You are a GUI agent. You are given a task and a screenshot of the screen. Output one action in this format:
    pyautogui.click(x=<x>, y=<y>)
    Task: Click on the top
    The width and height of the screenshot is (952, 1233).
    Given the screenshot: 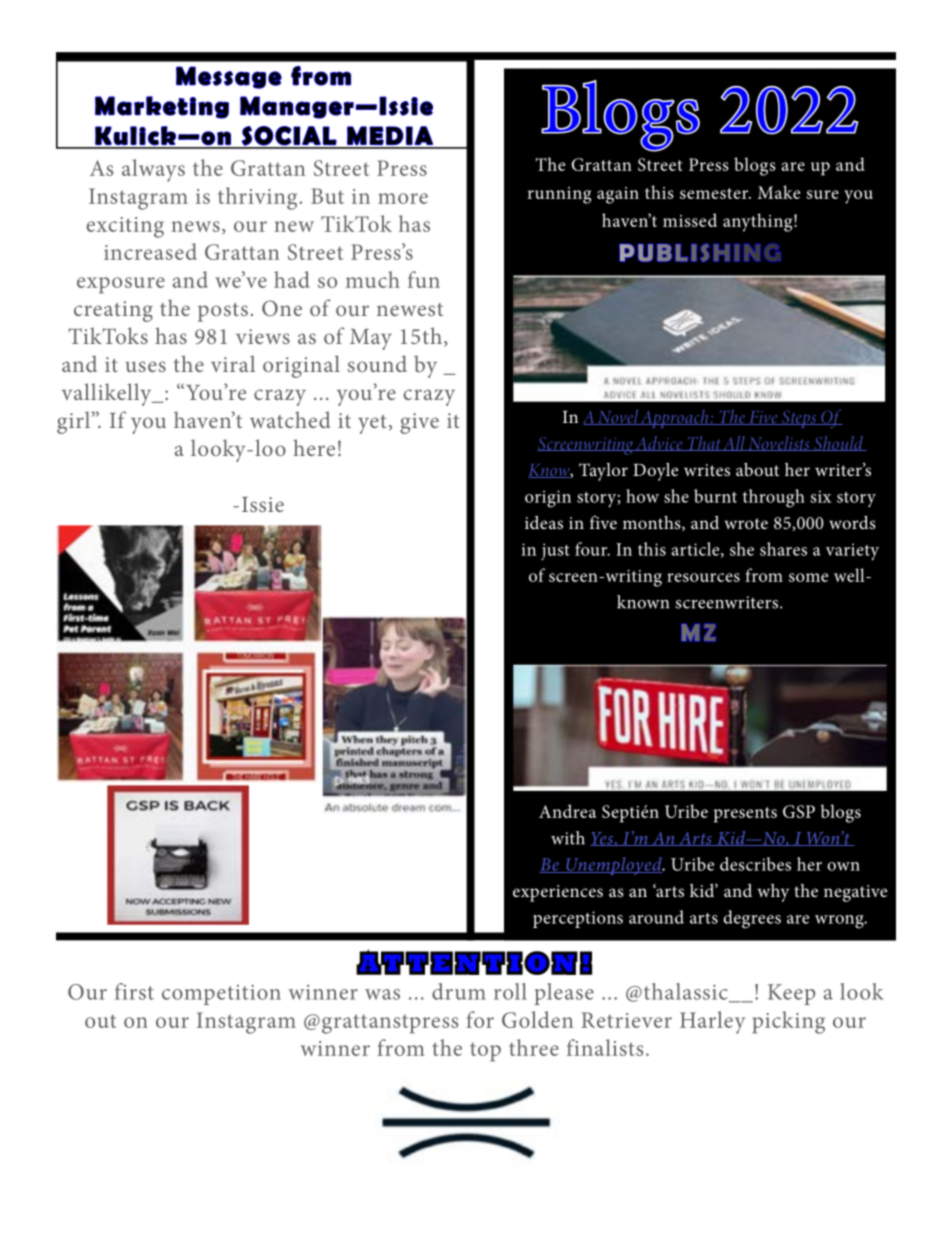 What is the action you would take?
    pyautogui.click(x=485, y=1052)
